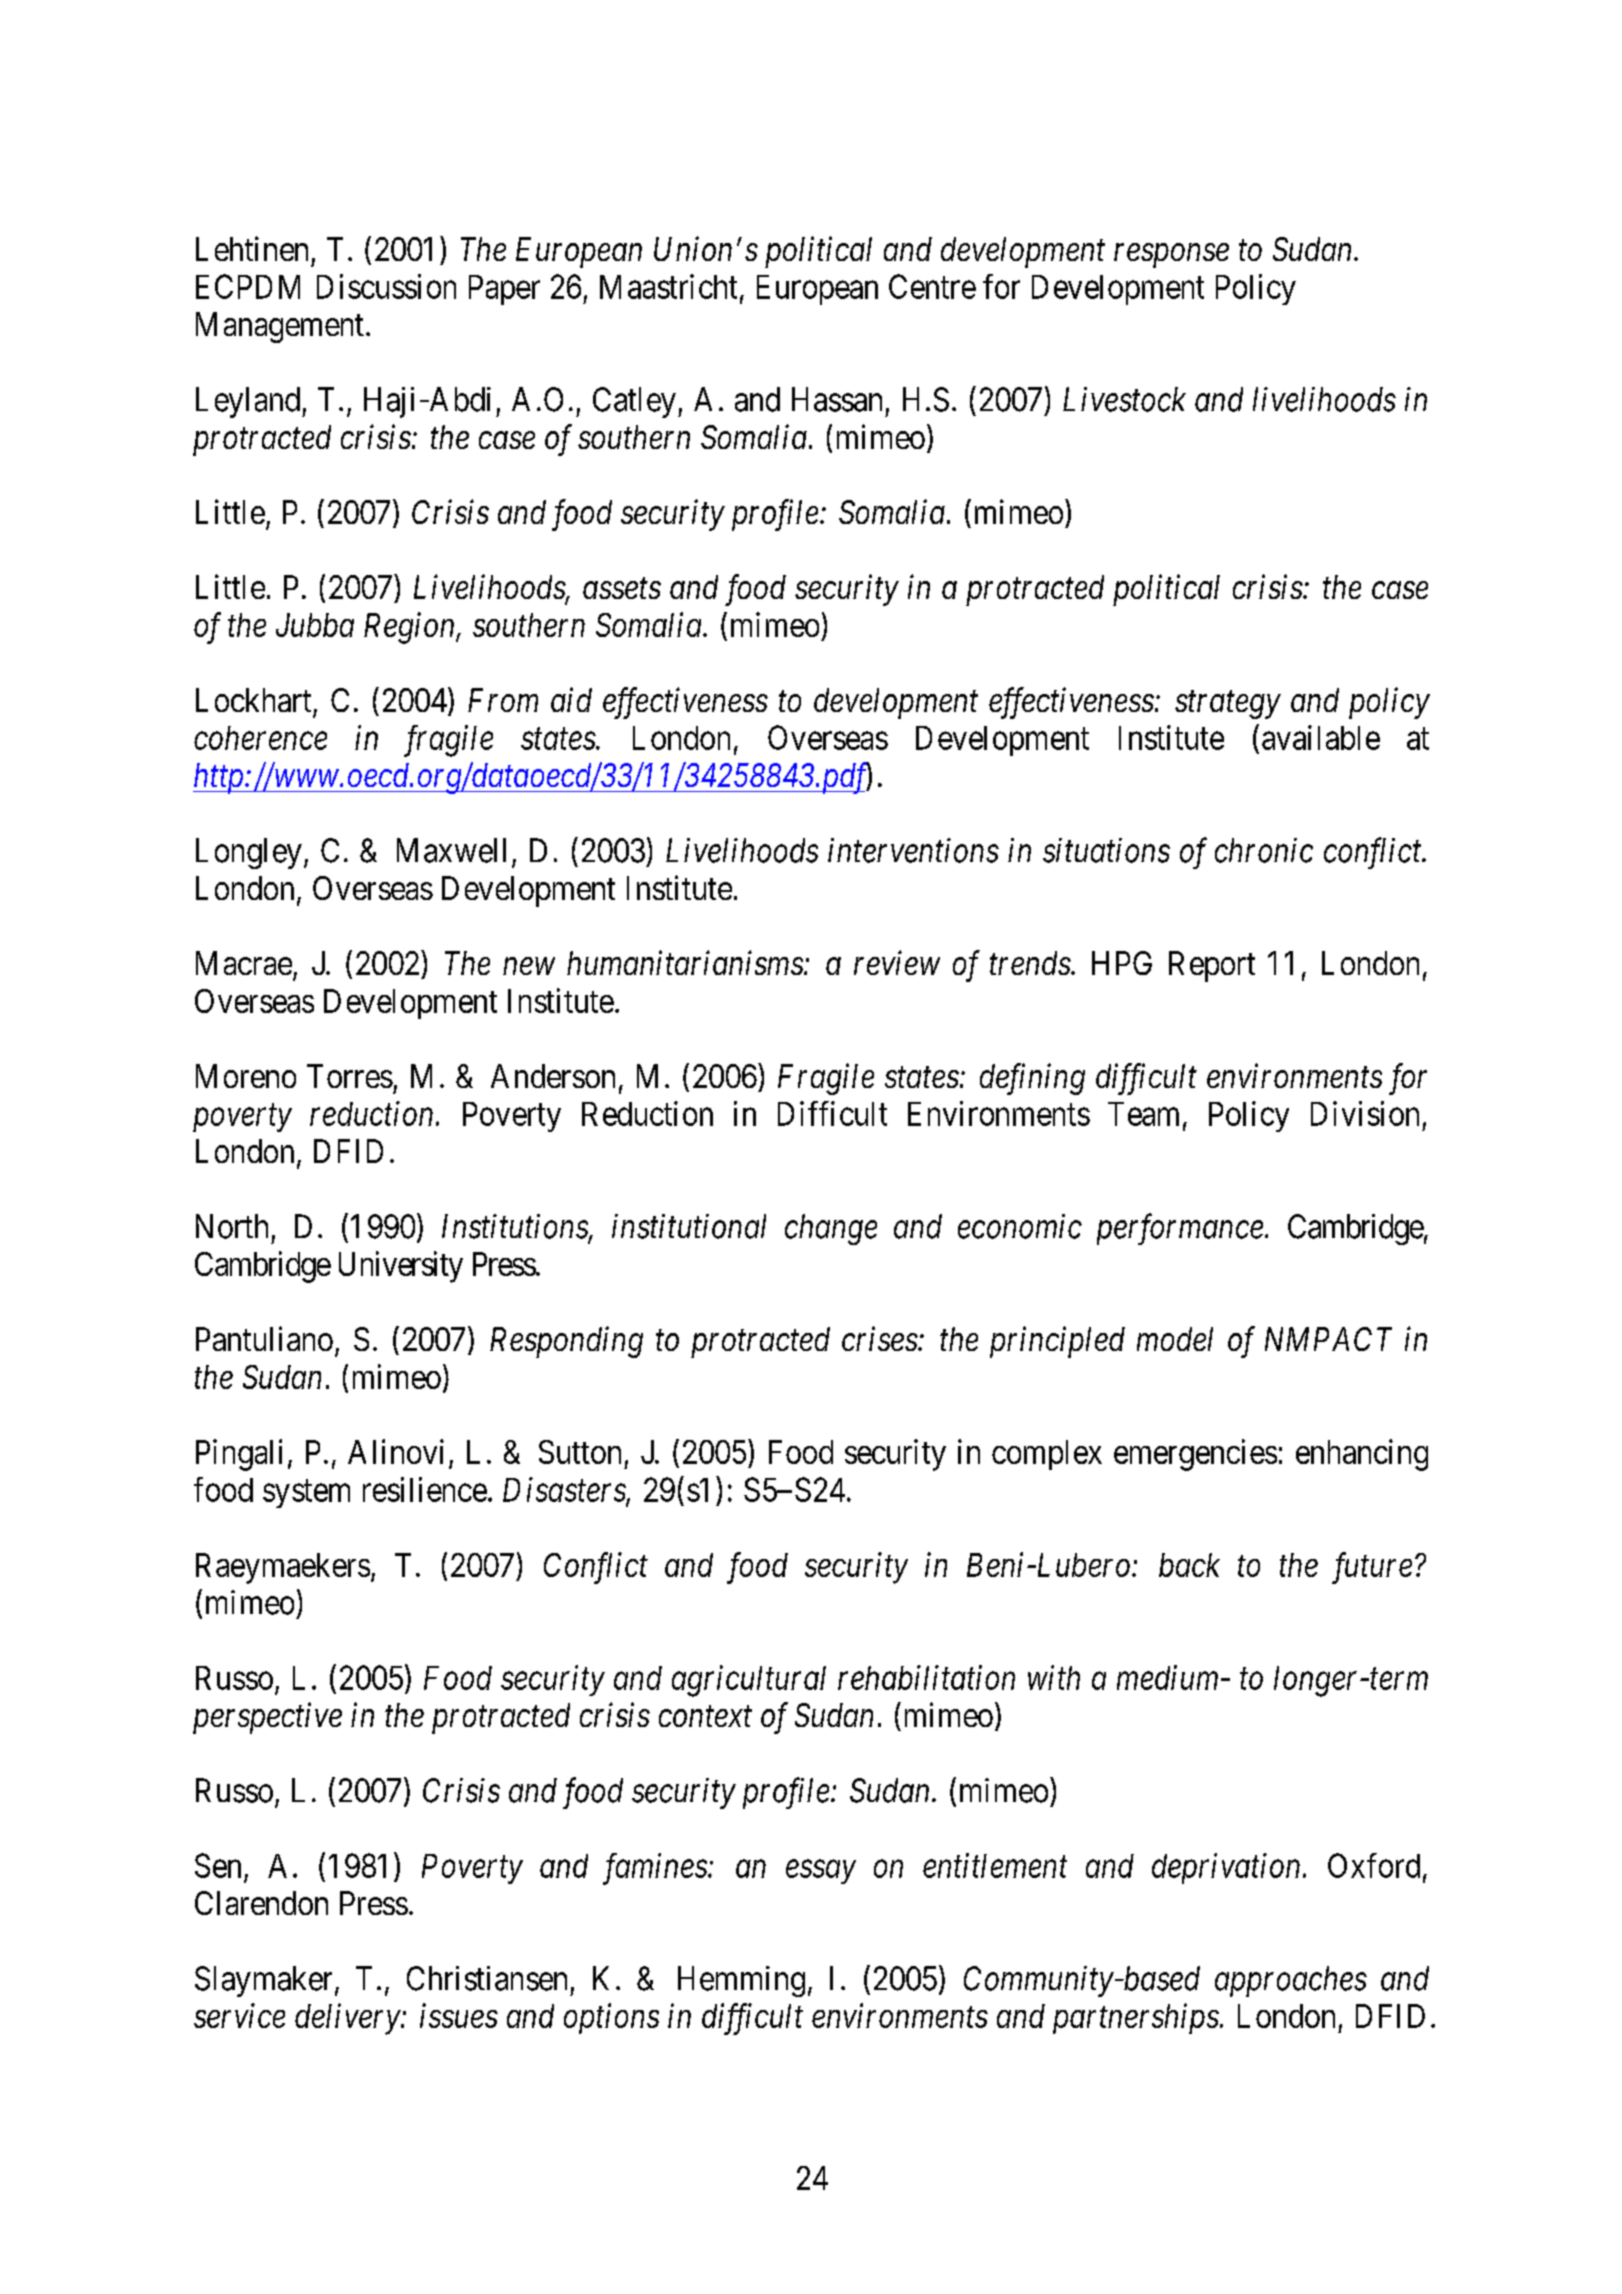  Describe the element at coordinates (913, 850) in the screenshot. I see `interventions` at that location.
